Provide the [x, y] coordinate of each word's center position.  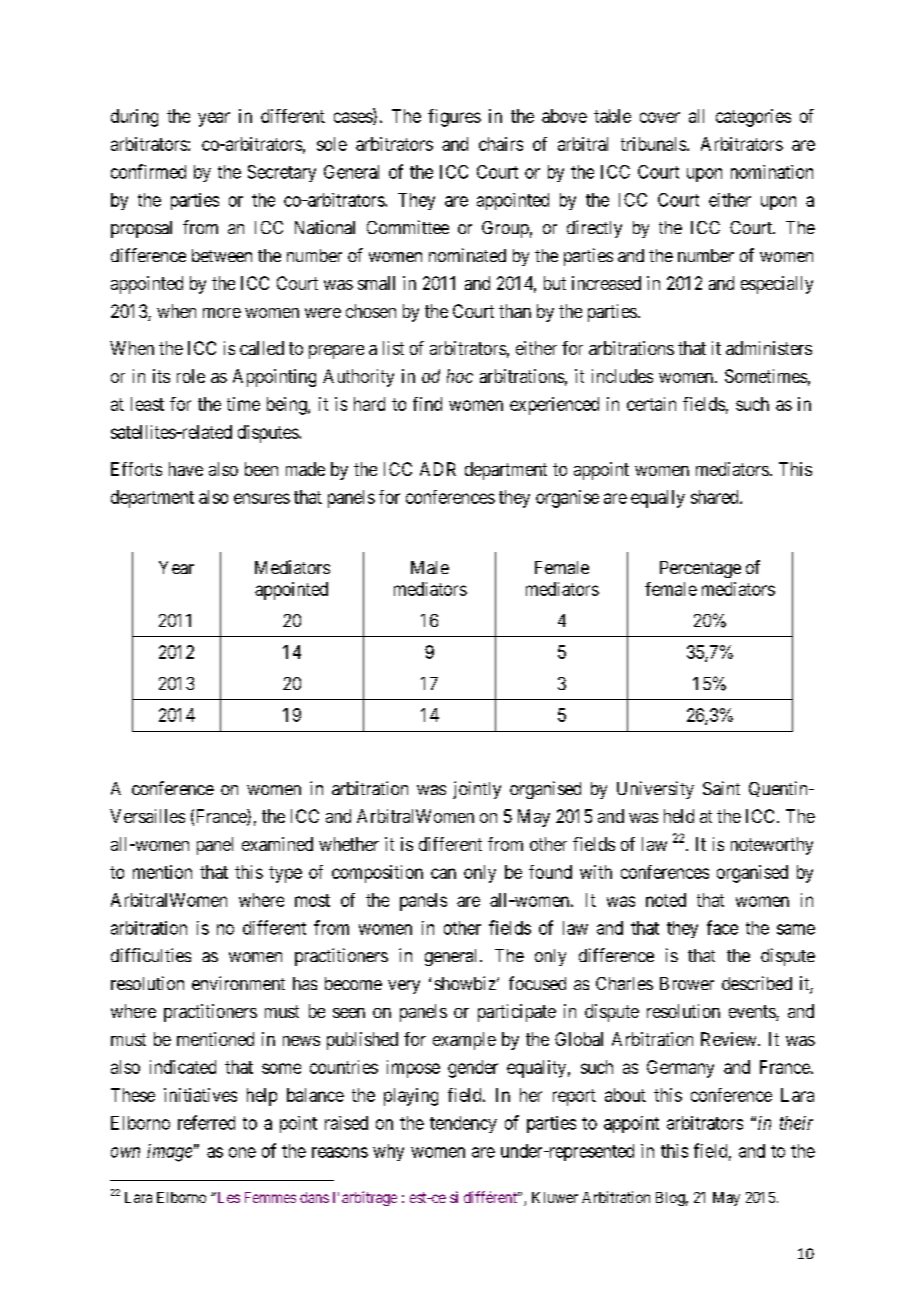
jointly [477, 790]
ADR [438, 469]
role [191, 376]
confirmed [148, 171]
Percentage [700, 569]
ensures [262, 498]
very [404, 987]
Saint [721, 788]
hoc [460, 376]
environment [238, 983]
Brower [687, 983]
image [169, 1153]
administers [769, 348]
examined [277, 844]
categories [753, 118]
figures [454, 118]
